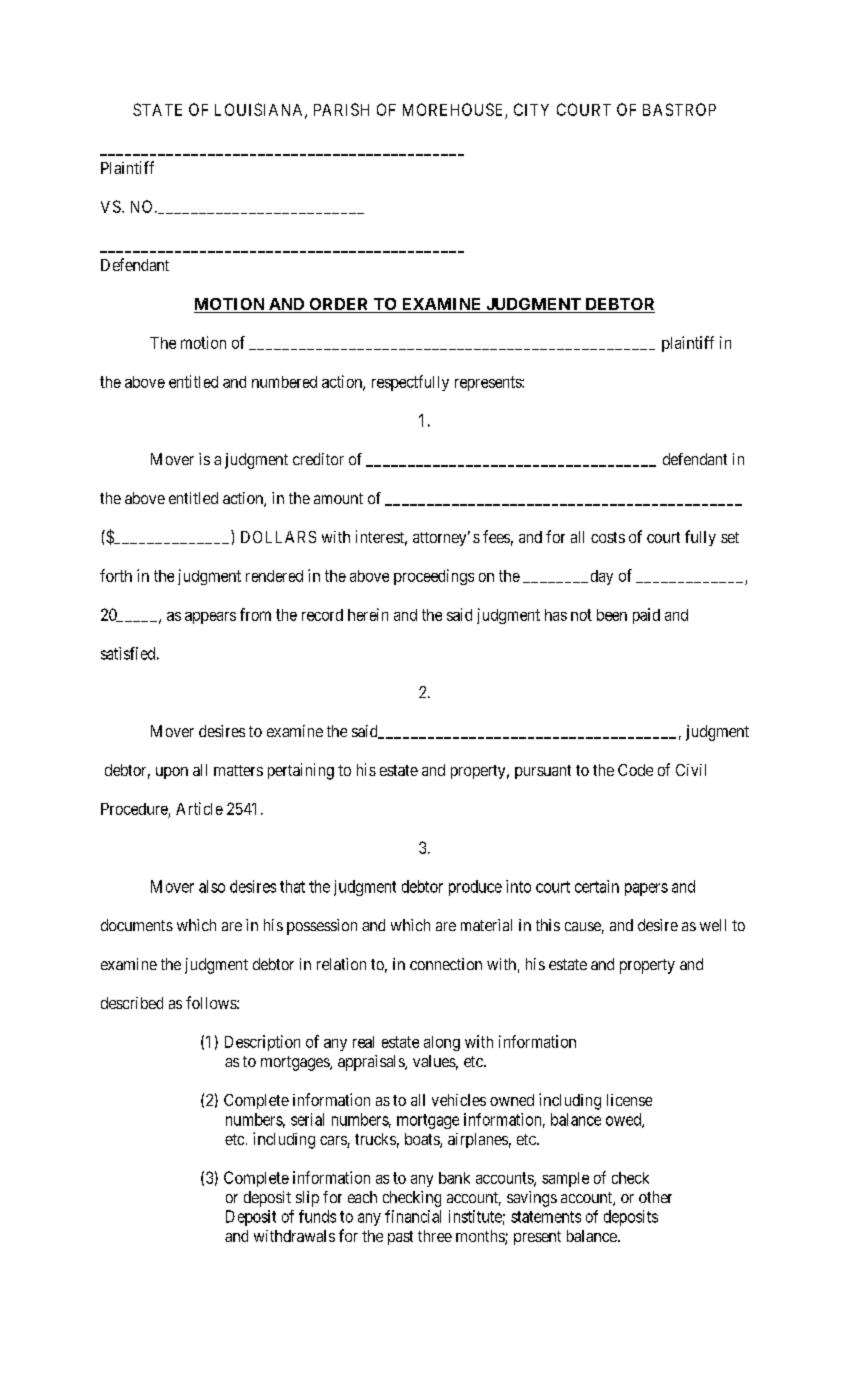 This screenshot has height=1400, width=849. I want to click on also, so click(212, 886).
